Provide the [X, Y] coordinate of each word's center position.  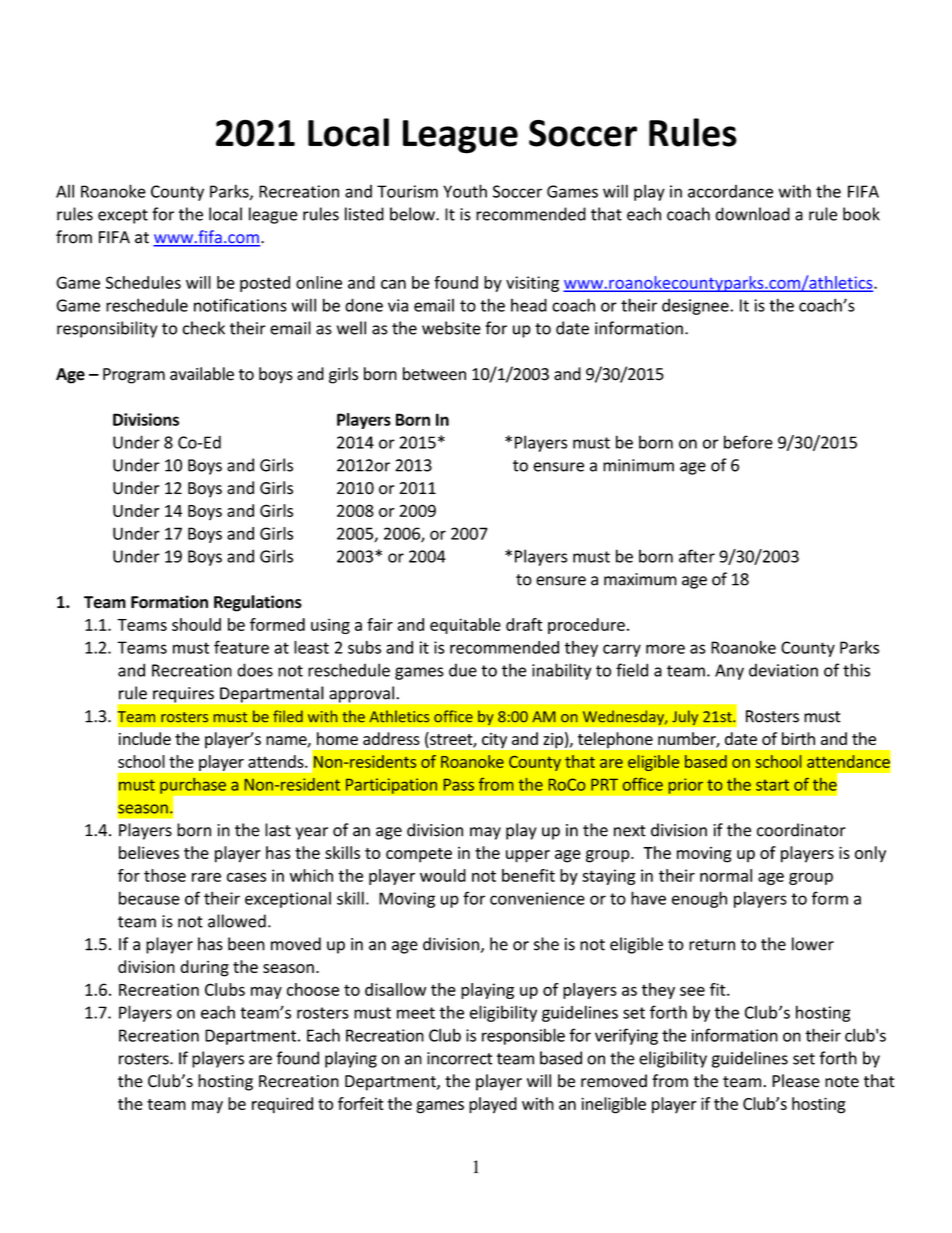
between [434, 374]
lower [813, 944]
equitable [465, 626]
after [697, 556]
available [202, 374]
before [748, 442]
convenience [537, 898]
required [282, 1105]
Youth [465, 191]
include [145, 738]
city [494, 740]
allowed [237, 921]
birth [798, 738]
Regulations [258, 603]
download [752, 214]
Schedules [143, 282]
